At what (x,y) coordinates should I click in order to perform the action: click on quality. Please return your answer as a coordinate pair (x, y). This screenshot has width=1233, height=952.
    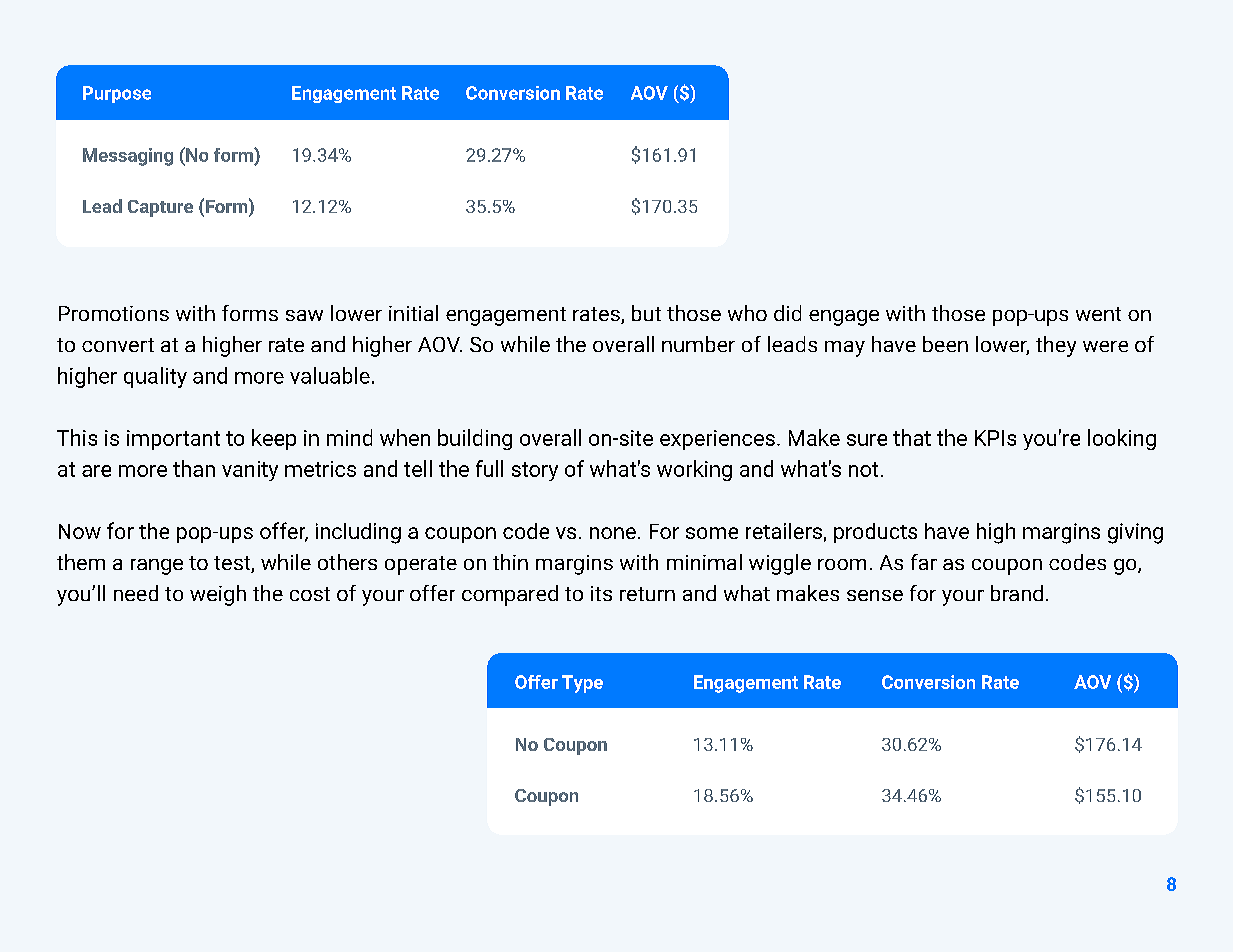
    Looking at the image, I should click on (155, 377).
